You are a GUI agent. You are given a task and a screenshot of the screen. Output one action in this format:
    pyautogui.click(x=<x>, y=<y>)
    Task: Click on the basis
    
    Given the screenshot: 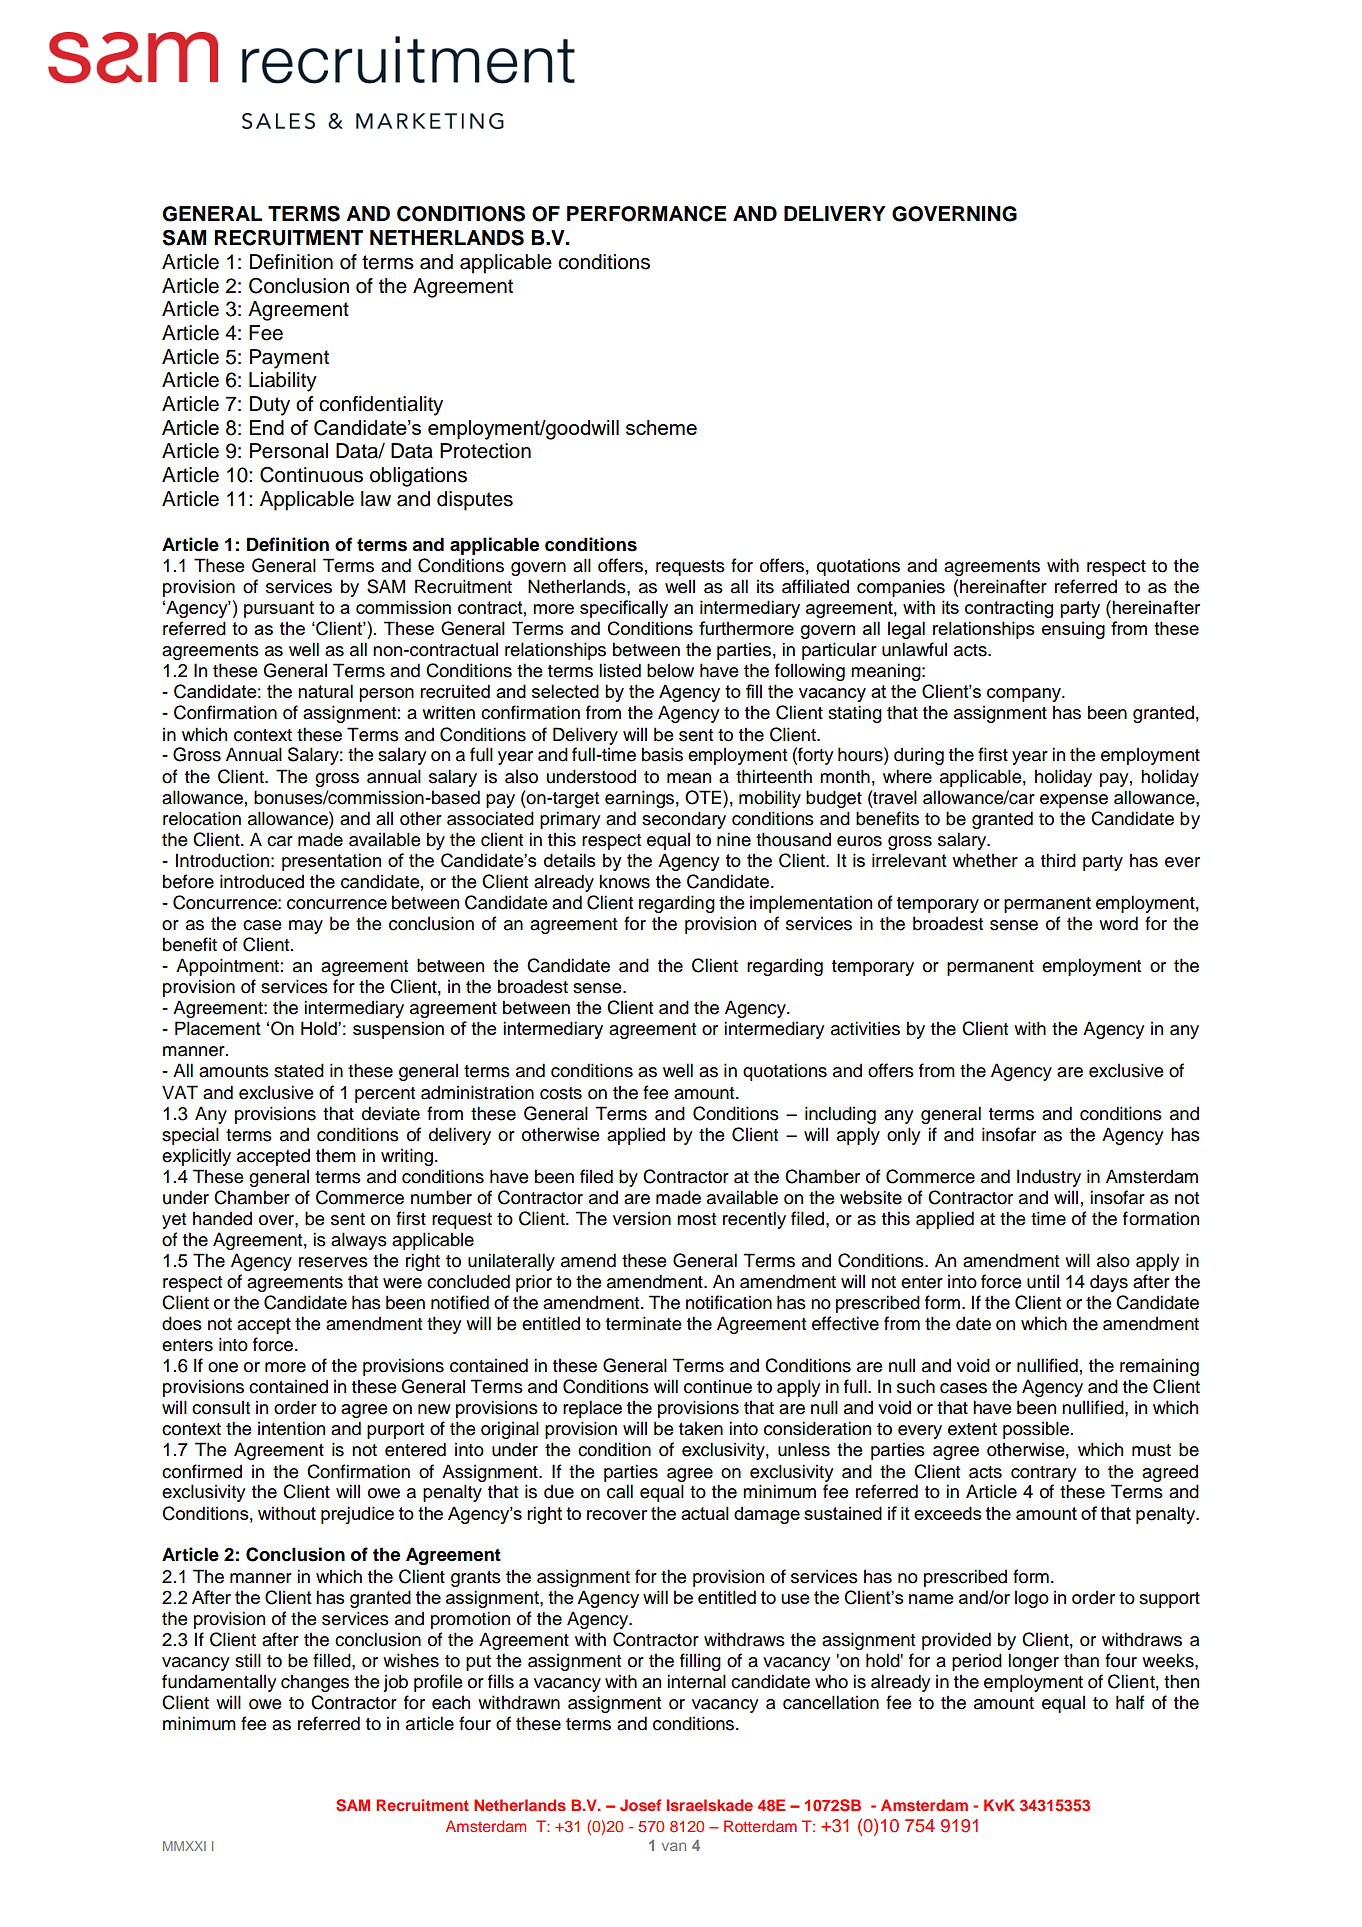 What is the action you would take?
    pyautogui.click(x=662, y=754)
